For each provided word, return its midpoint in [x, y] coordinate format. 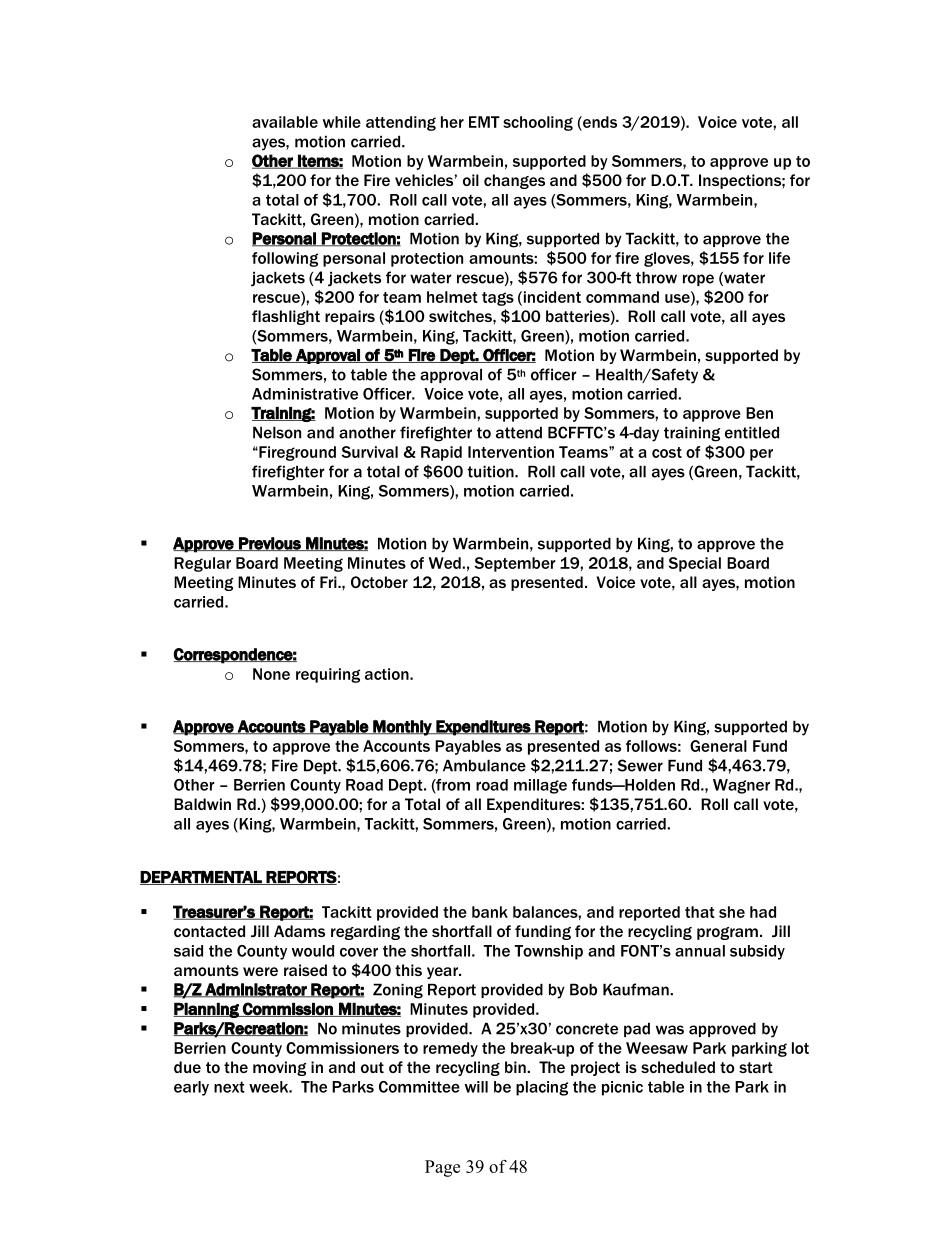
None [271, 674]
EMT [484, 122]
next [229, 1087]
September [515, 564]
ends [599, 122]
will [476, 1087]
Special [694, 564]
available [285, 122]
